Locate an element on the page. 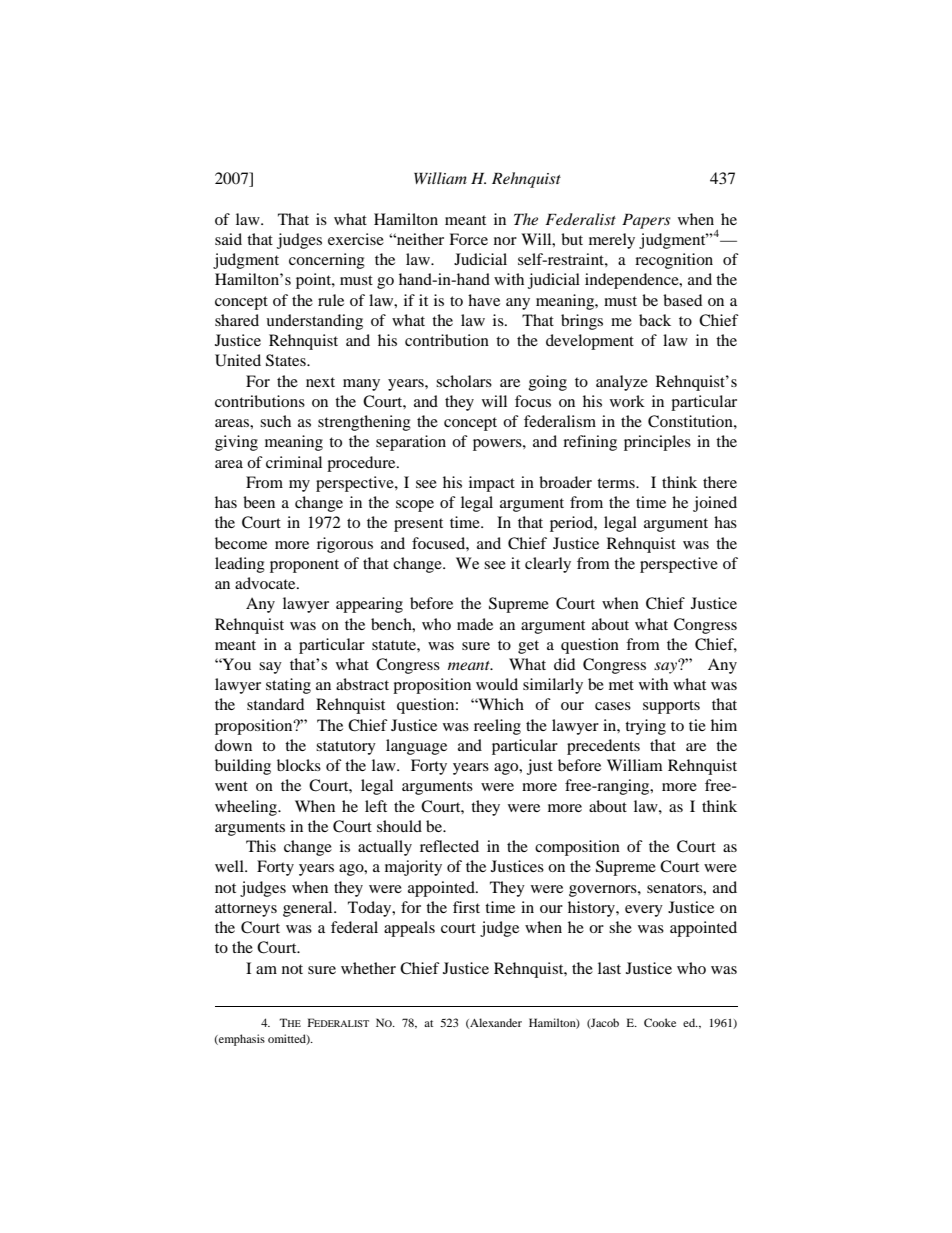 The height and width of the page is (1233, 952). recognition is located at coordinates (674, 261).
